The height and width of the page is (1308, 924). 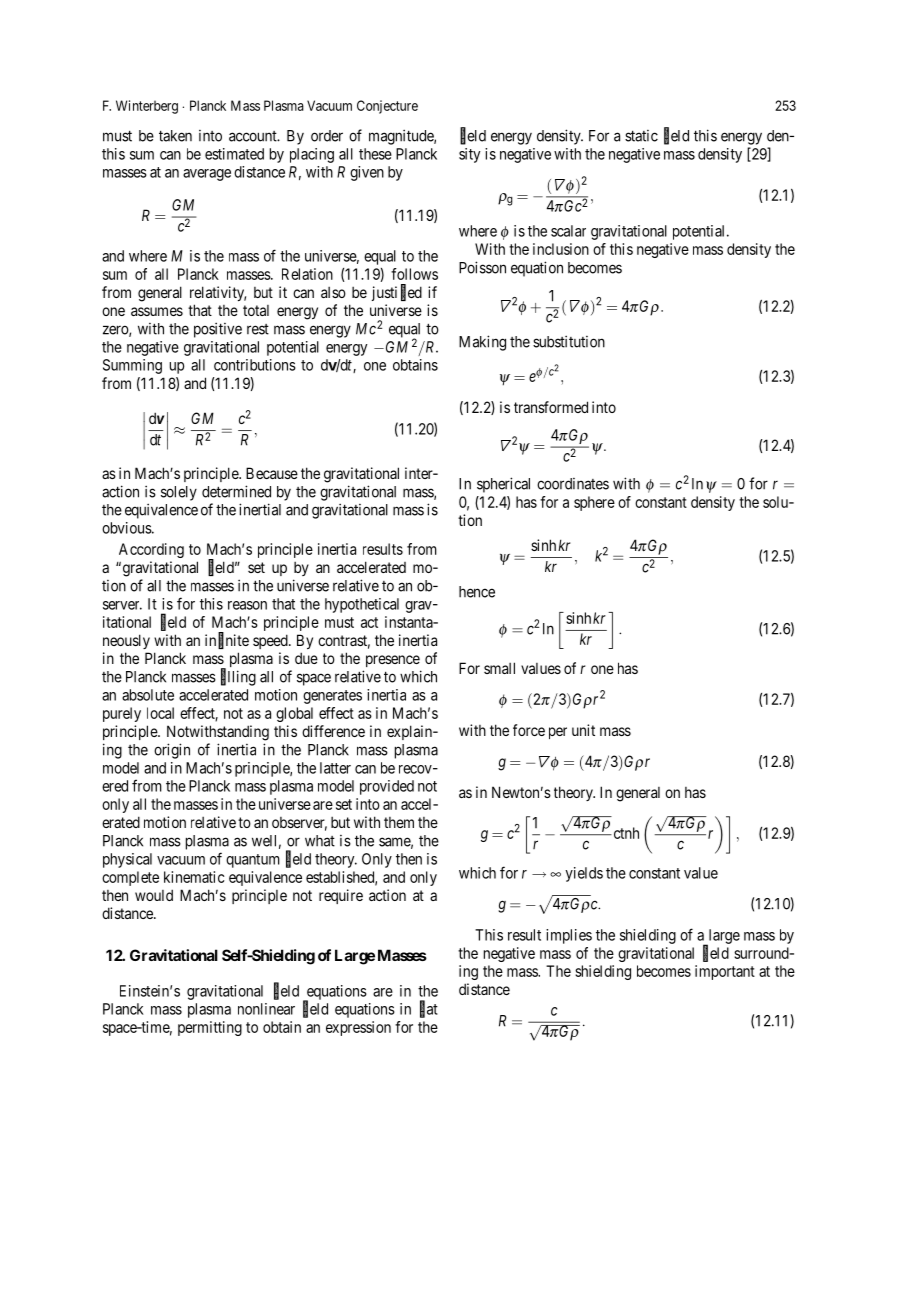 What do you see at coordinates (179, 493) in the page?
I see `solely` at bounding box center [179, 493].
